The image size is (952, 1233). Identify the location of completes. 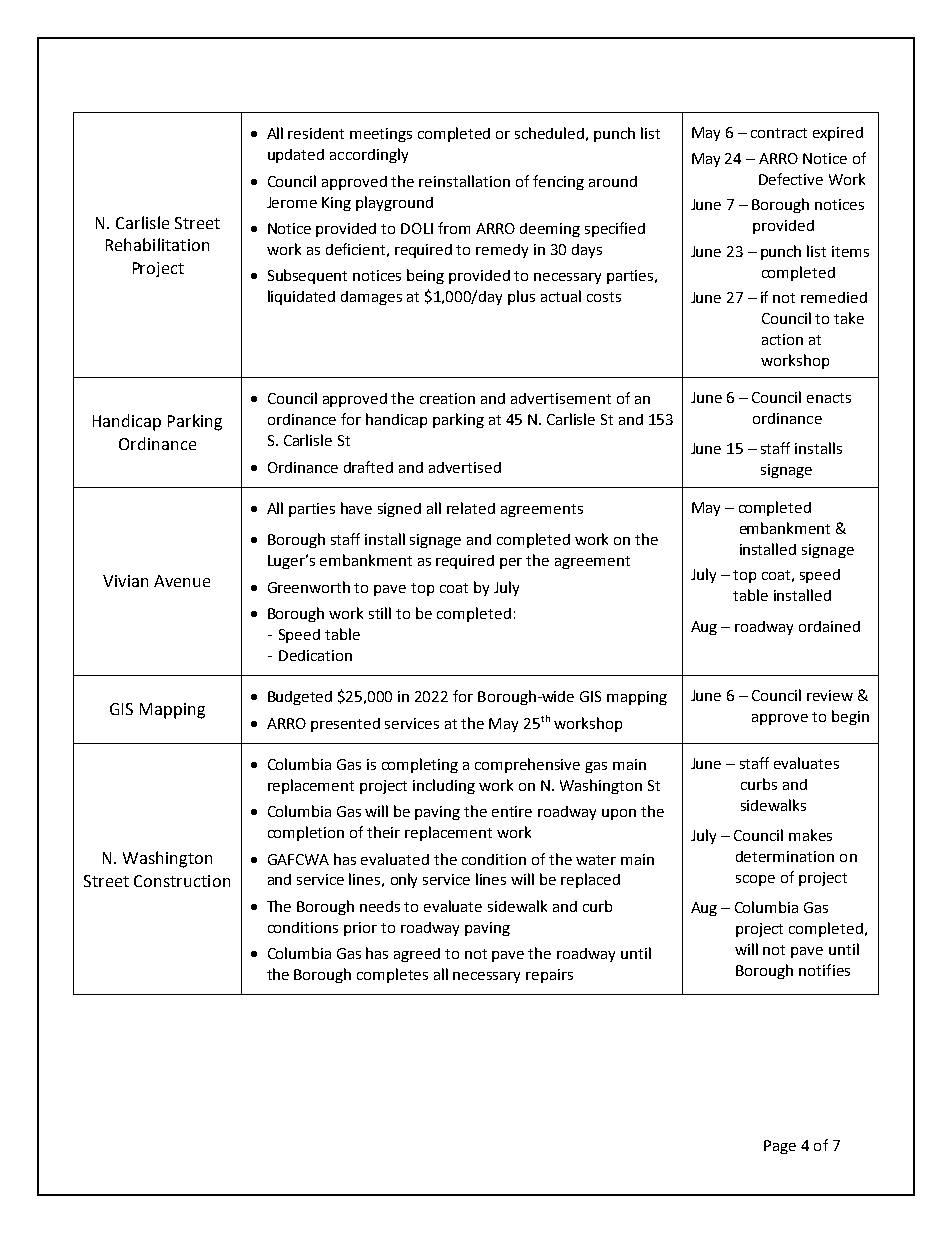
(392, 975).
